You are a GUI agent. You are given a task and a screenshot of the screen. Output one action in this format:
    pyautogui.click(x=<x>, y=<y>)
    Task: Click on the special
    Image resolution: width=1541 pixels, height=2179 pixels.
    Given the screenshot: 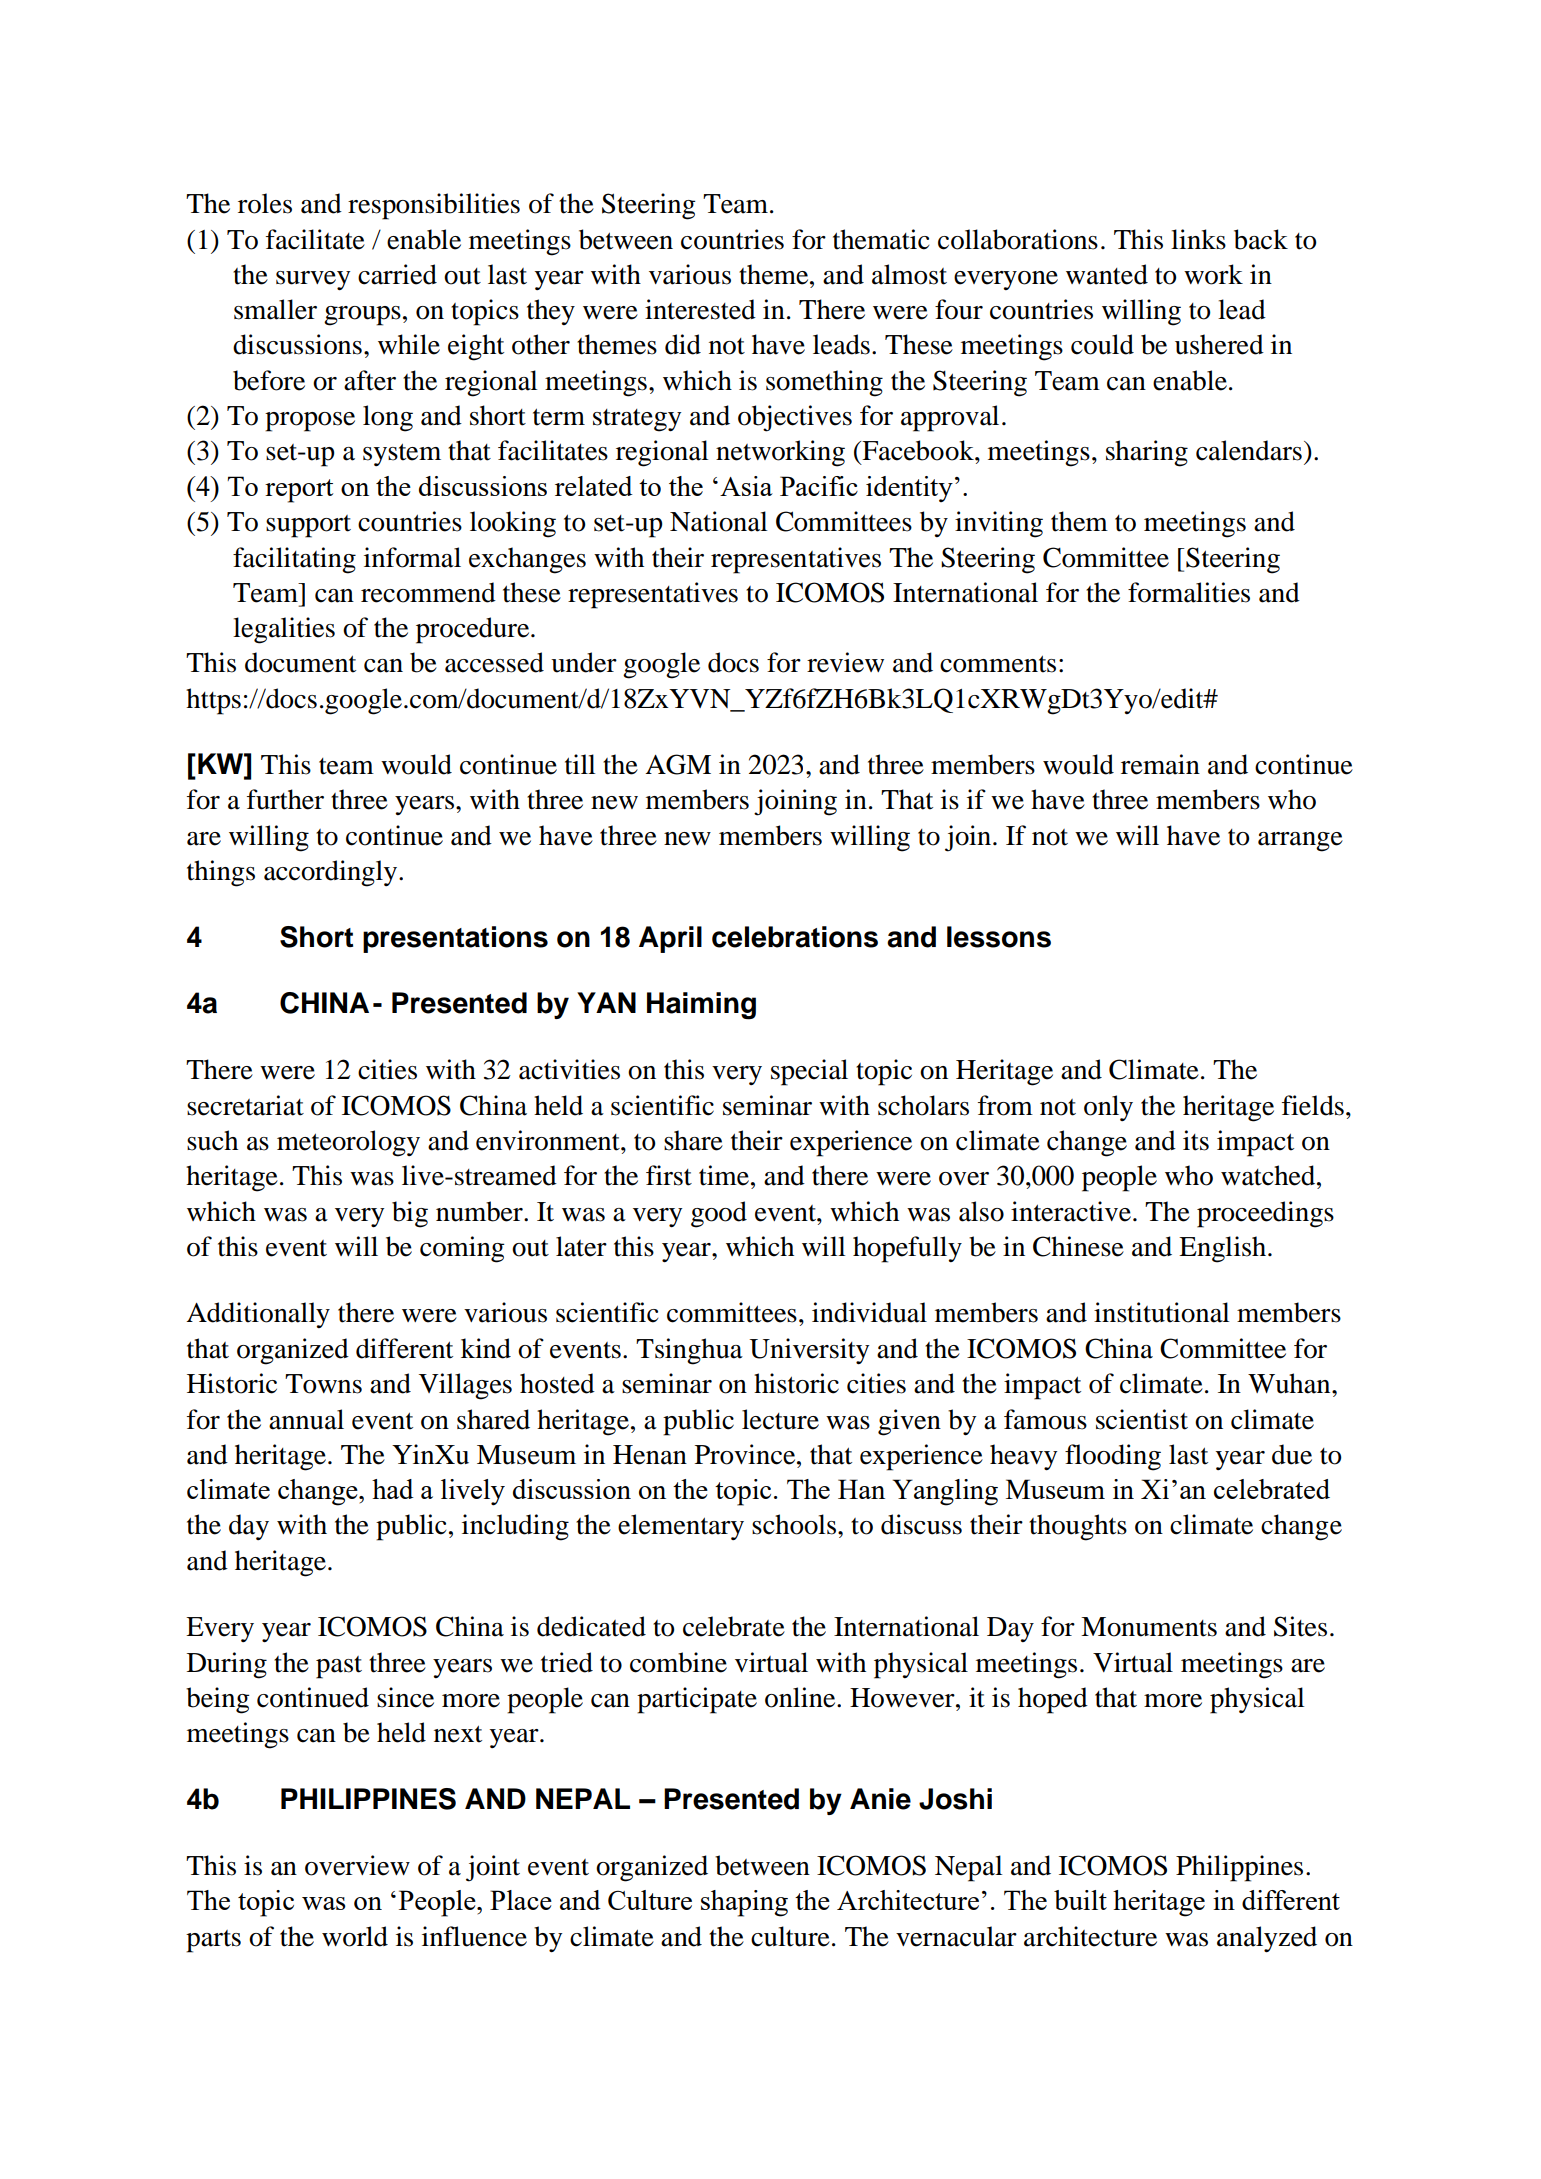 What is the action you would take?
    pyautogui.click(x=809, y=1072)
